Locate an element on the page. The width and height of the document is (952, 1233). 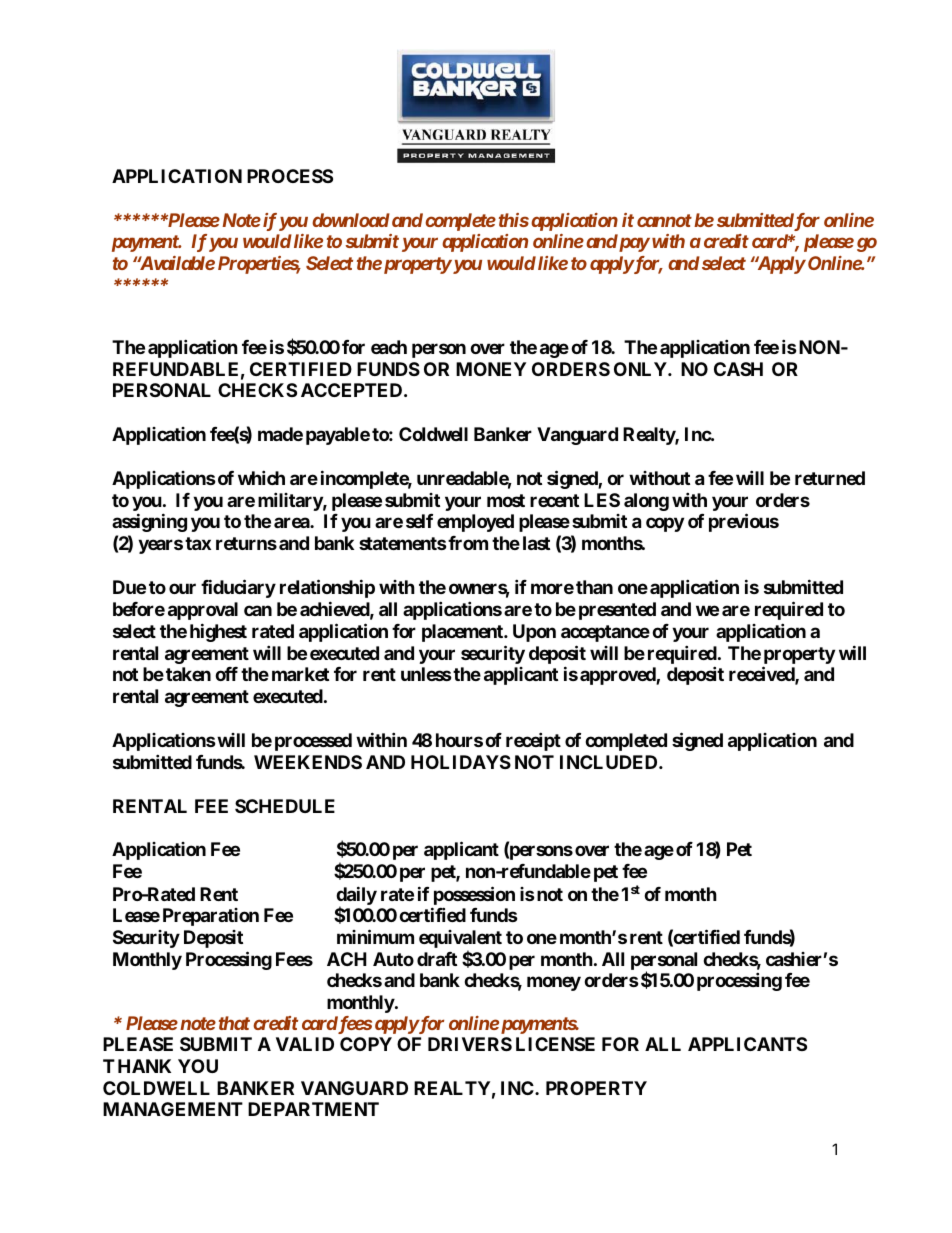
off is located at coordinates (226, 674).
